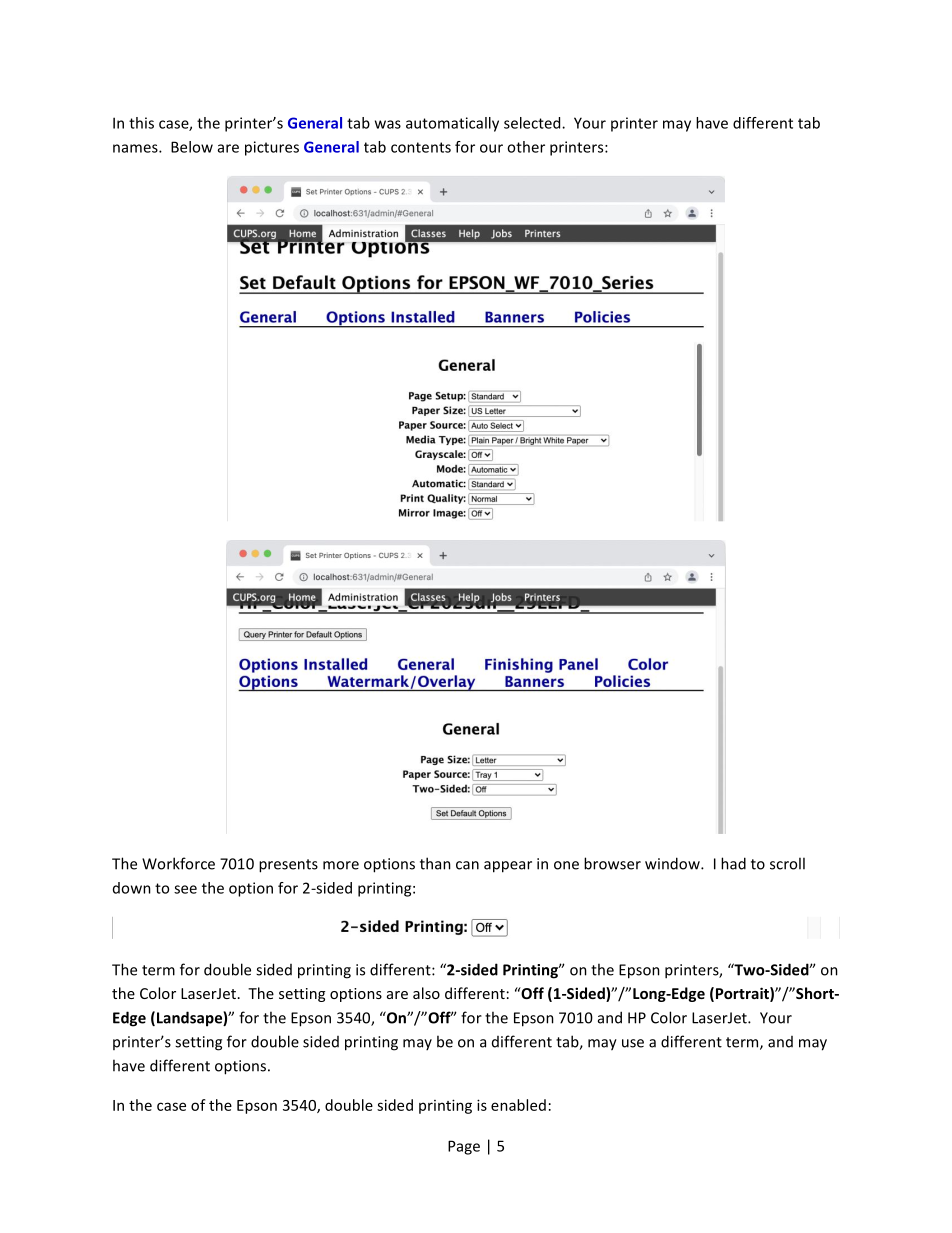 The width and height of the document is (952, 1233). I want to click on enabled, so click(518, 1105).
